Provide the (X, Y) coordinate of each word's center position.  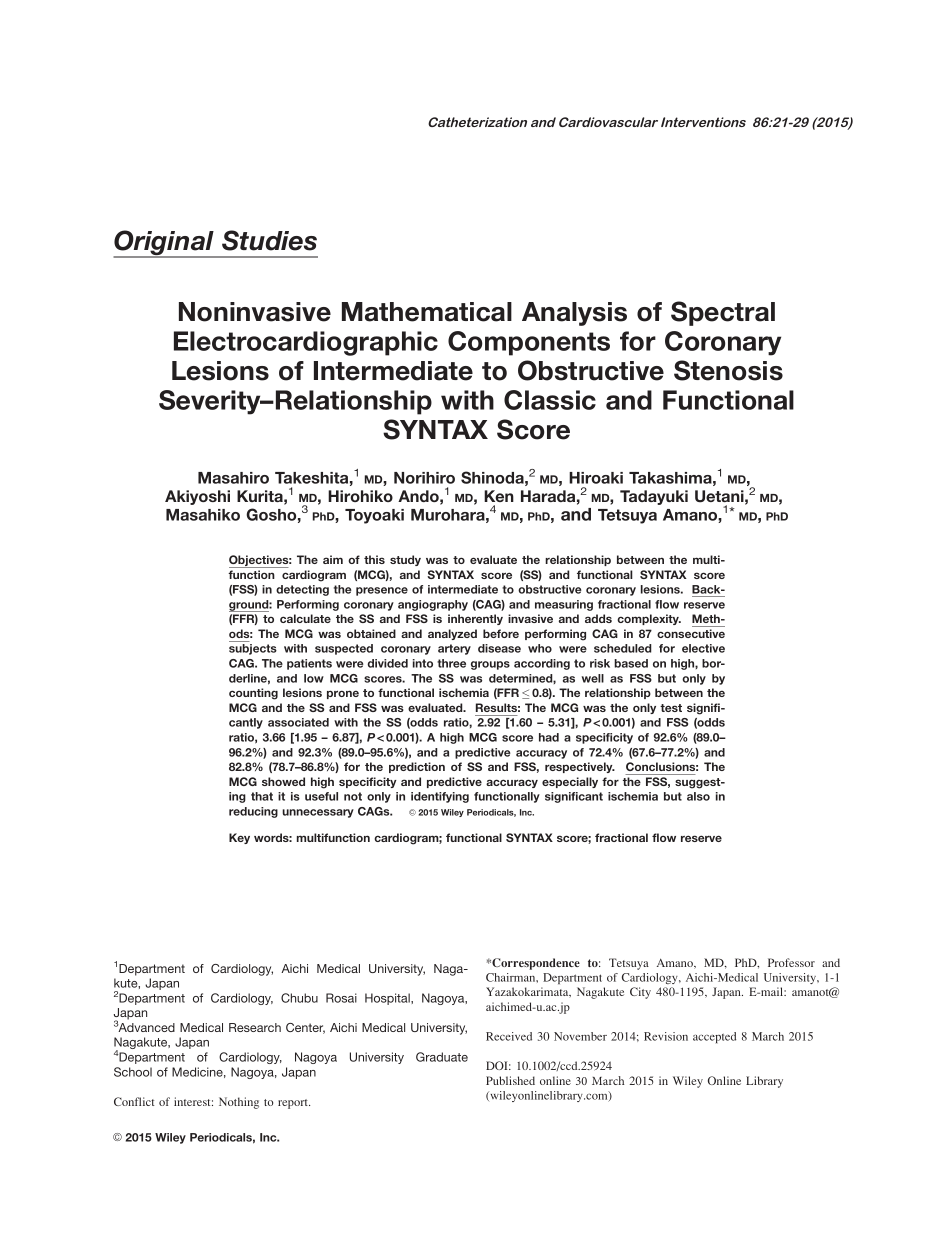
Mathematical (427, 312)
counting (253, 694)
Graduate (442, 1057)
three (451, 663)
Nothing (239, 1103)
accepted (714, 1038)
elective (703, 648)
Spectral (723, 313)
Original (164, 244)
